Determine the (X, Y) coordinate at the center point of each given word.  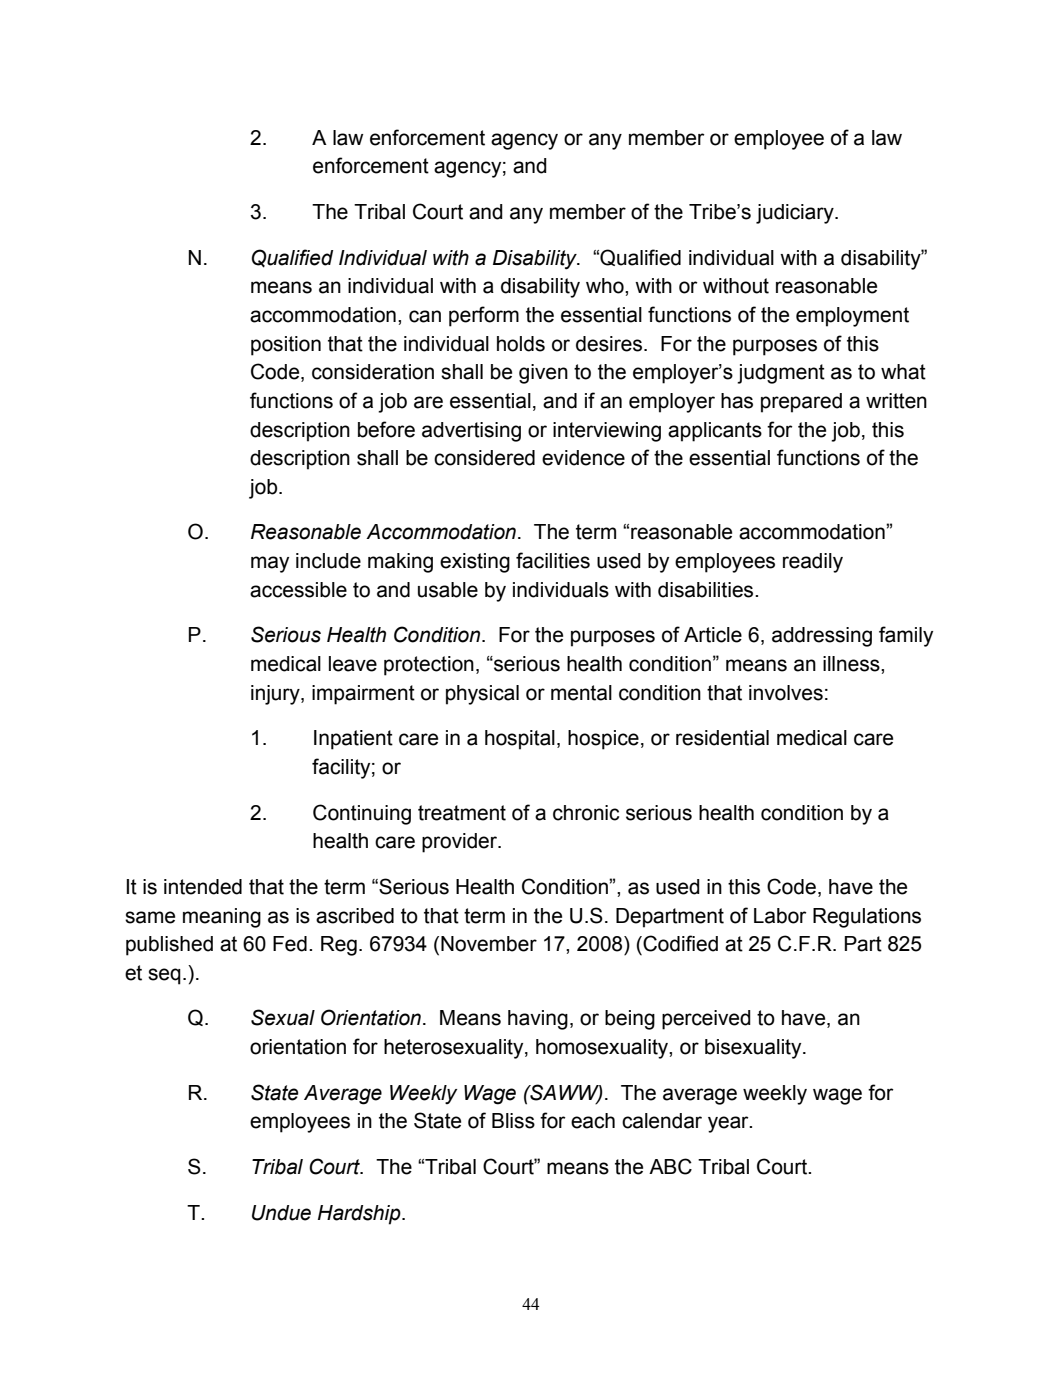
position (286, 346)
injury (276, 695)
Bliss (513, 1121)
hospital (520, 740)
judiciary (796, 214)
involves (786, 693)
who (606, 286)
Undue (281, 1213)
